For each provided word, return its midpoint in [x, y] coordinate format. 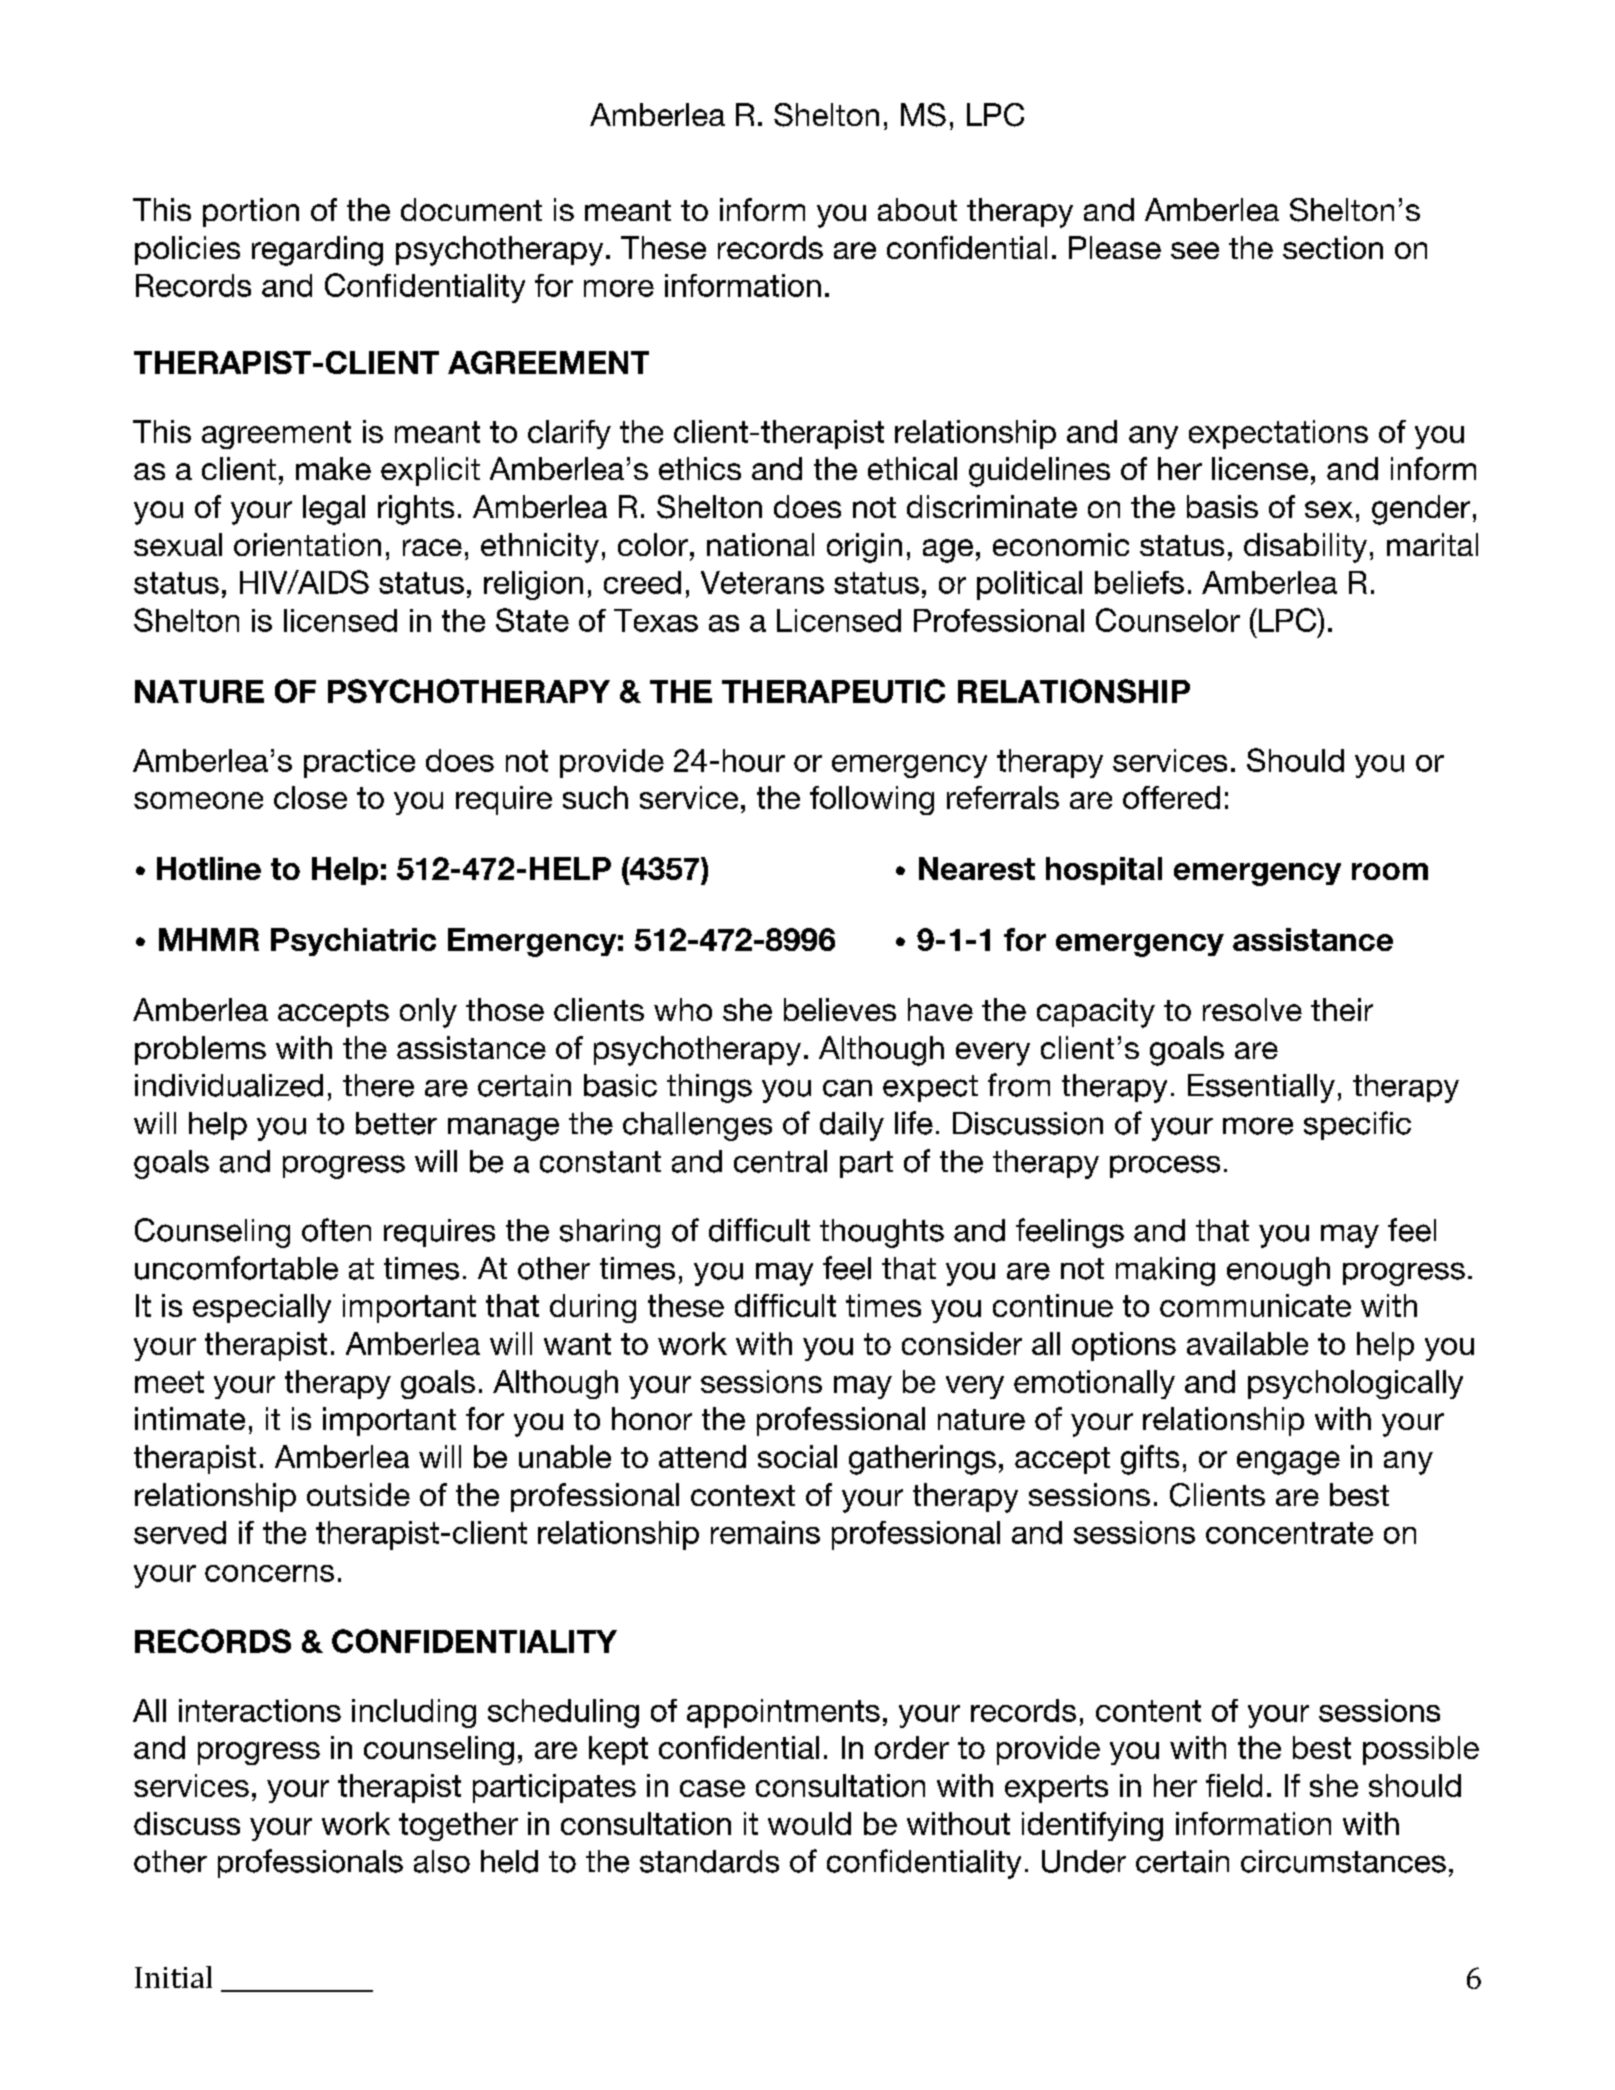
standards [709, 1861]
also [442, 1861]
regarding [317, 251]
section [1333, 247]
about [917, 209]
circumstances [1343, 1861]
